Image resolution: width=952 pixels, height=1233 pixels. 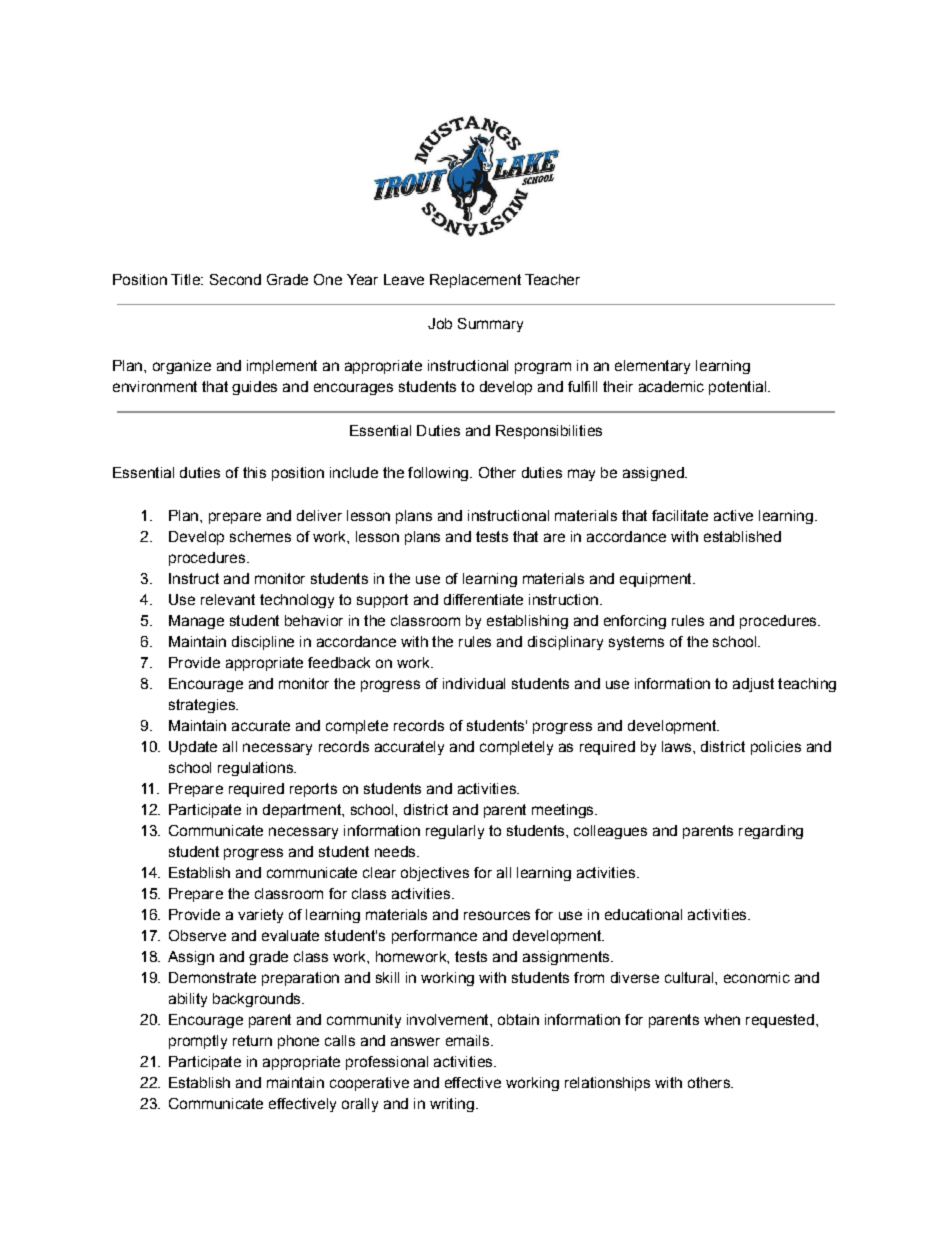 What do you see at coordinates (252, 1040) in the image?
I see `return` at bounding box center [252, 1040].
